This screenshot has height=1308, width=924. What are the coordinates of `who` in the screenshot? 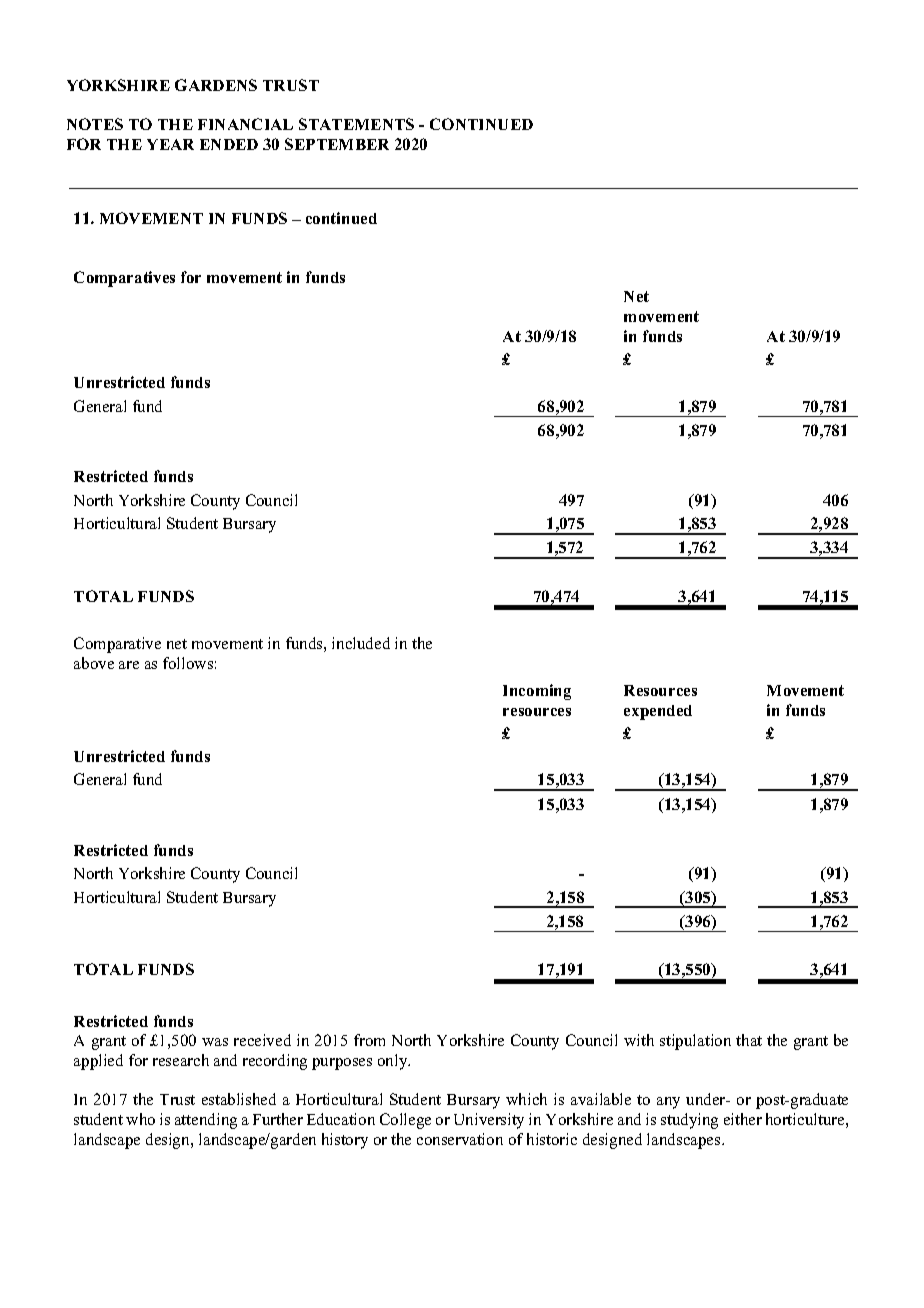 It's located at (140, 1119).
